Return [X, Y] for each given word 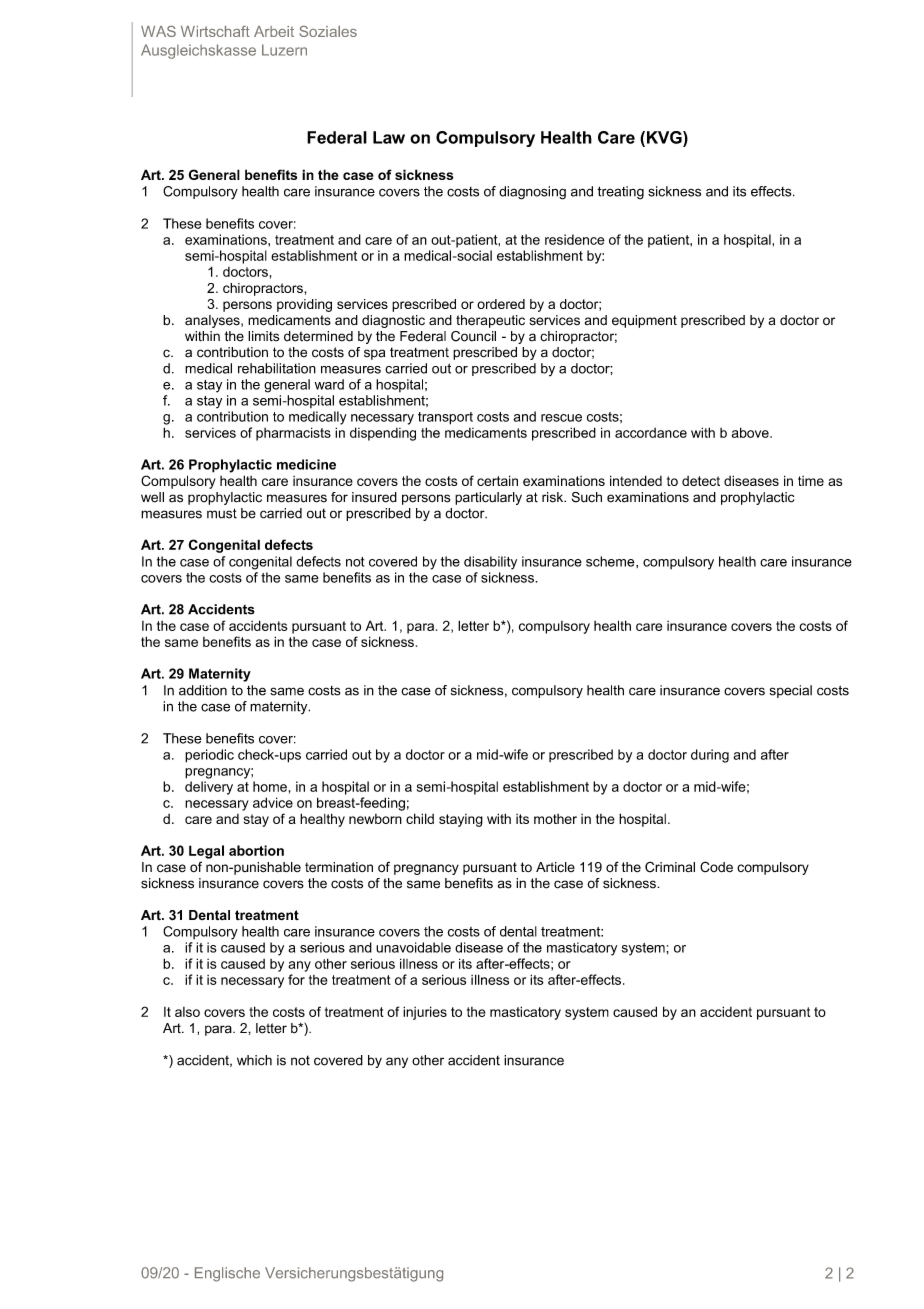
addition [203, 690]
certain [497, 480]
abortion [256, 850]
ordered [501, 304]
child [420, 818]
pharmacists [293, 434]
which [254, 1060]
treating [620, 193]
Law [389, 137]
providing [304, 305]
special [790, 691]
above [751, 432]
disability [490, 563]
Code [716, 867]
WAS [158, 31]
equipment [644, 321]
